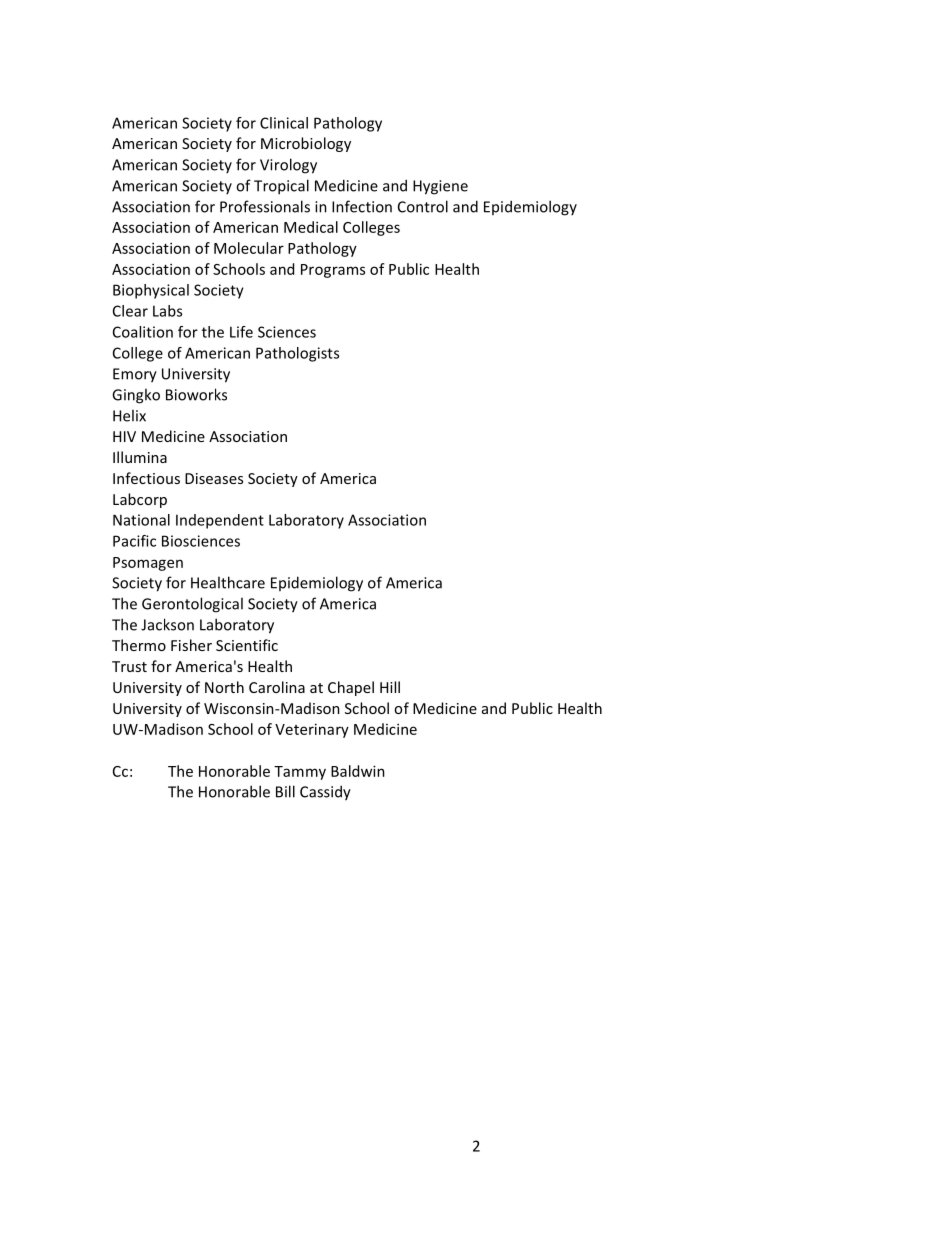  What do you see at coordinates (220, 521) in the screenshot?
I see `Independent` at bounding box center [220, 521].
